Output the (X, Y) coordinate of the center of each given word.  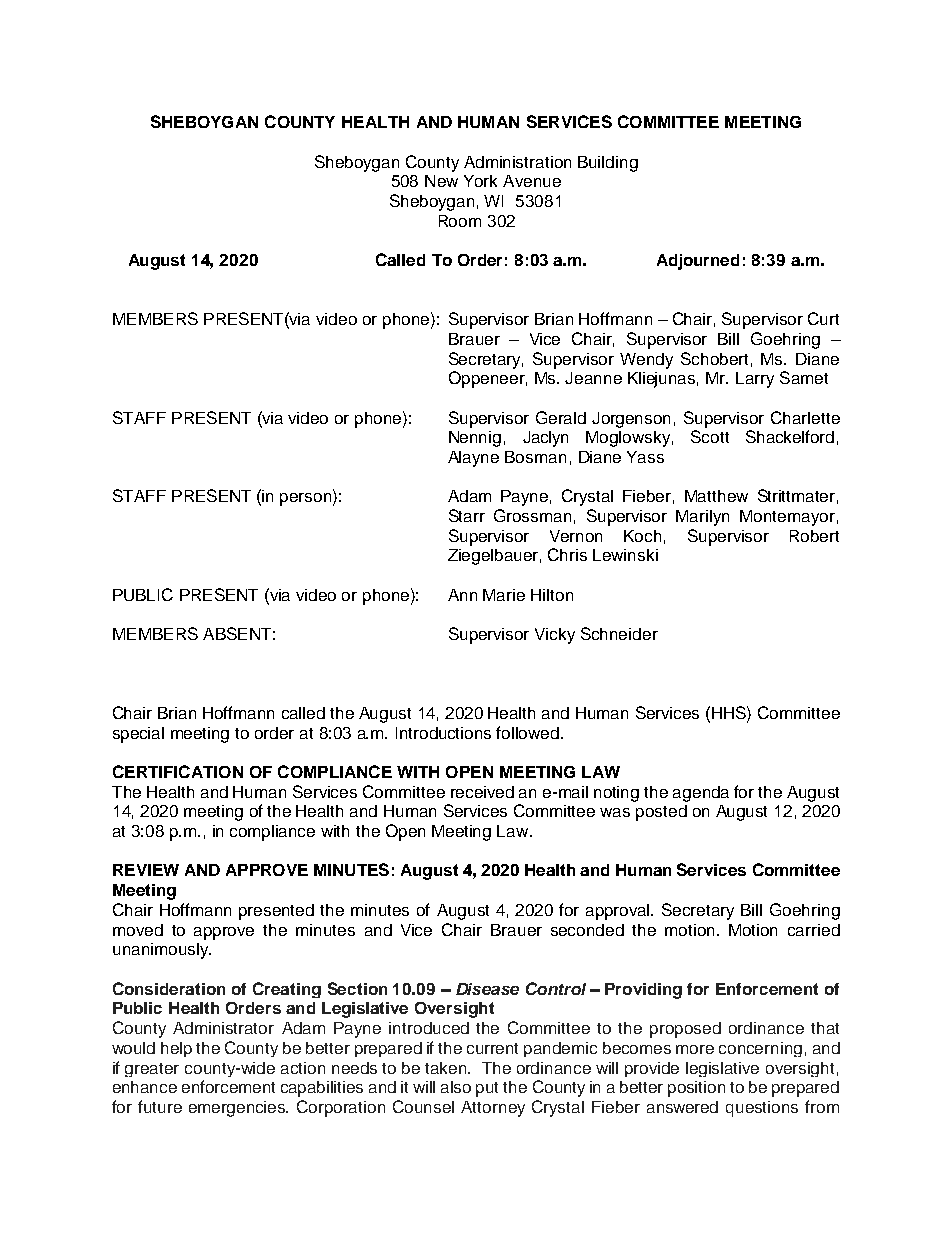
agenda (701, 794)
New (441, 181)
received (482, 792)
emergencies (238, 1109)
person (307, 499)
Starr (467, 515)
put (487, 1089)
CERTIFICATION (178, 771)
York (480, 181)
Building (608, 164)
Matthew (716, 496)
